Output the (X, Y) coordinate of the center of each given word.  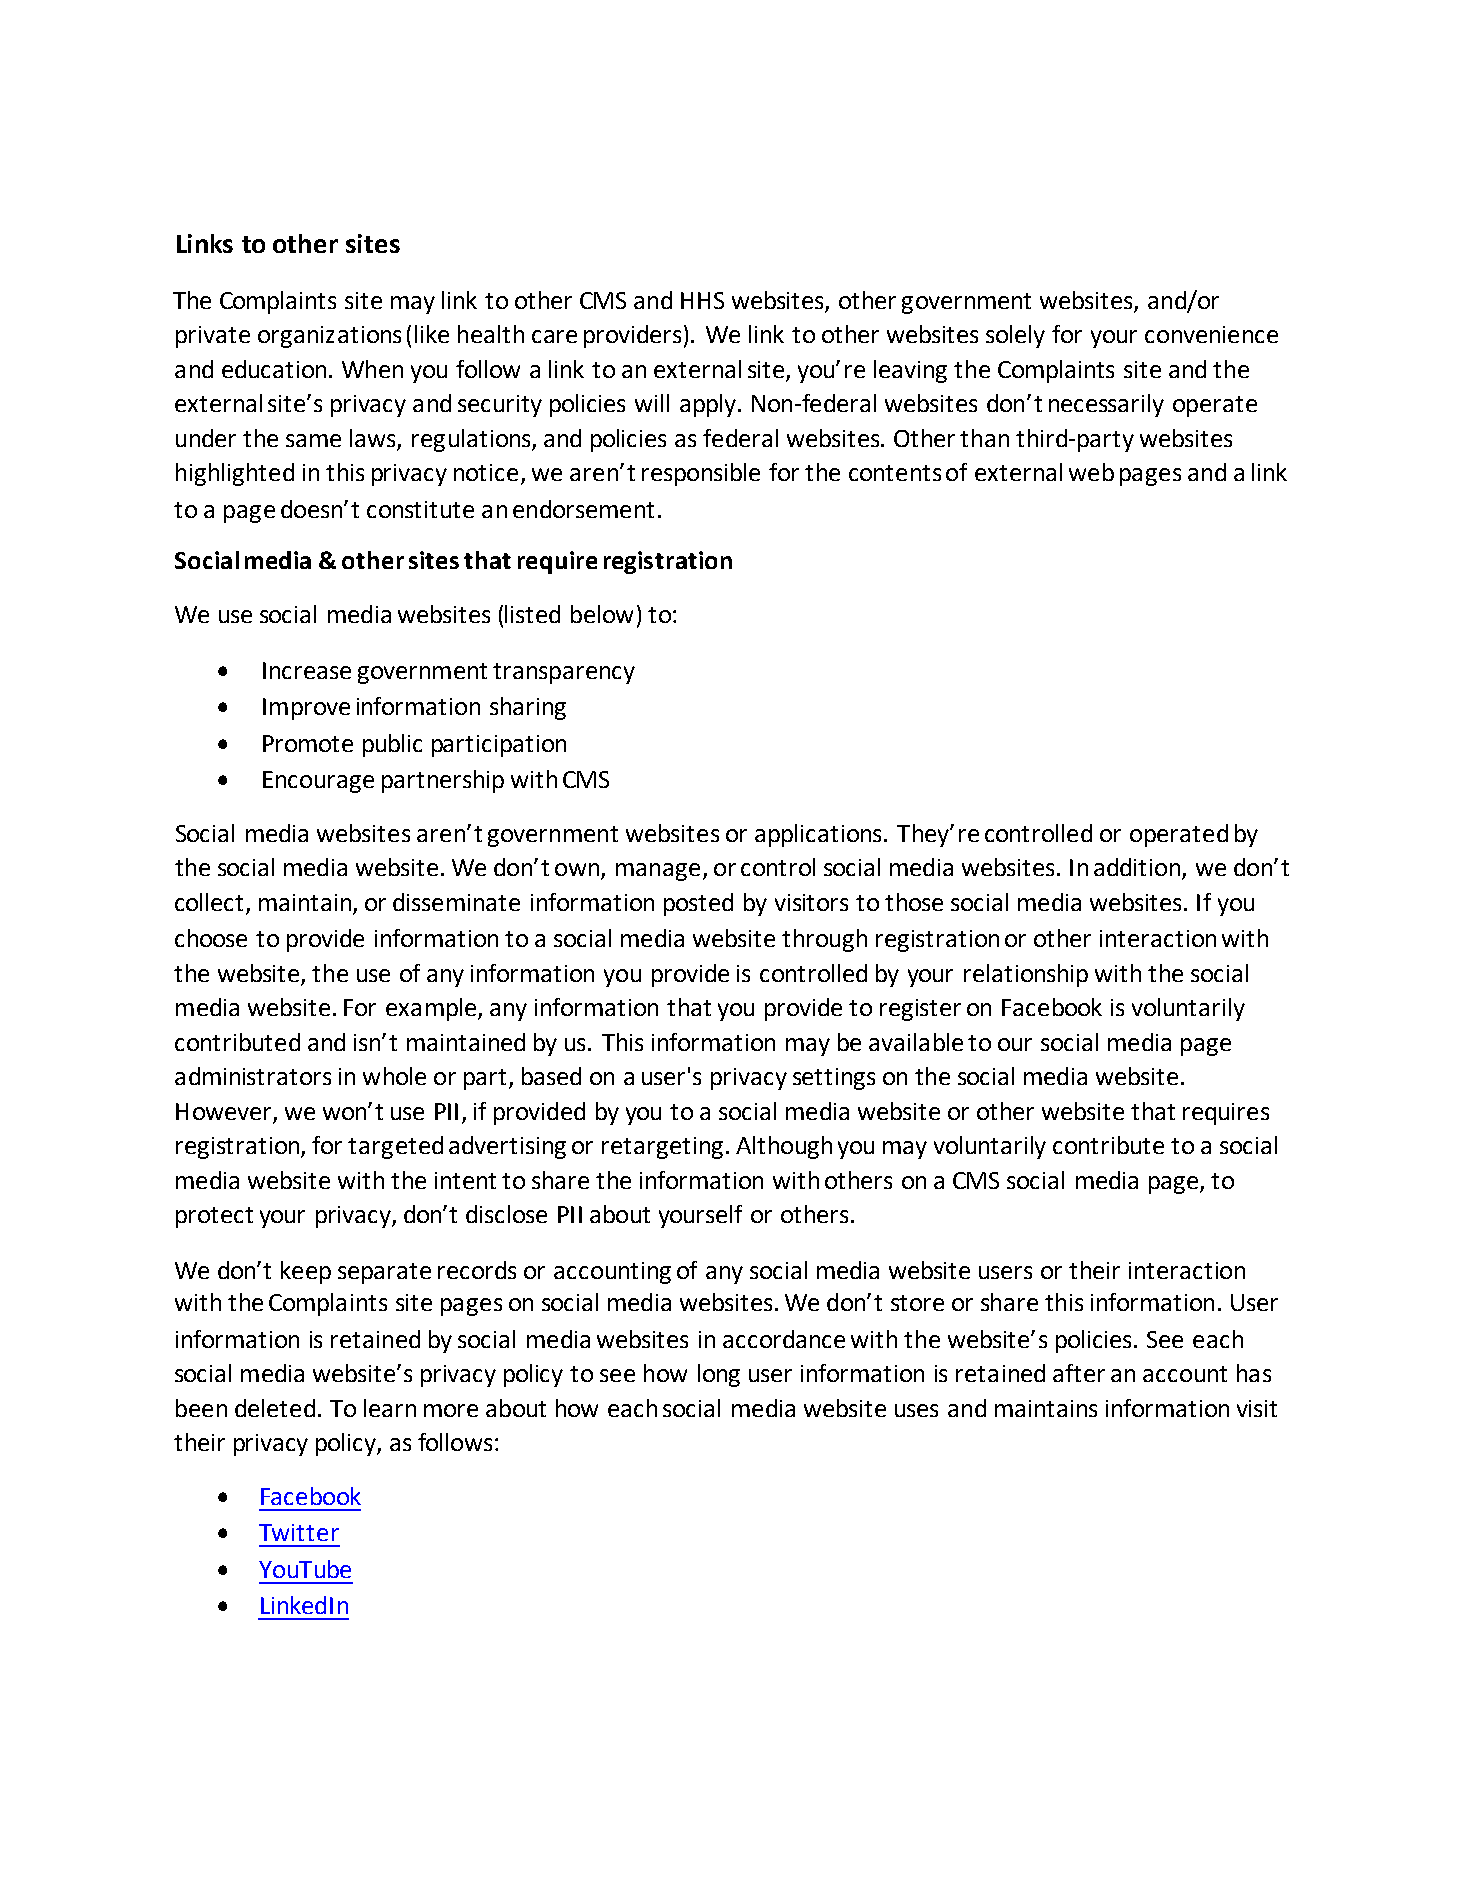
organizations (329, 337)
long (719, 1375)
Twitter (299, 1532)
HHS (702, 300)
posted (698, 904)
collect (209, 902)
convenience (1211, 334)
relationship (1026, 975)
